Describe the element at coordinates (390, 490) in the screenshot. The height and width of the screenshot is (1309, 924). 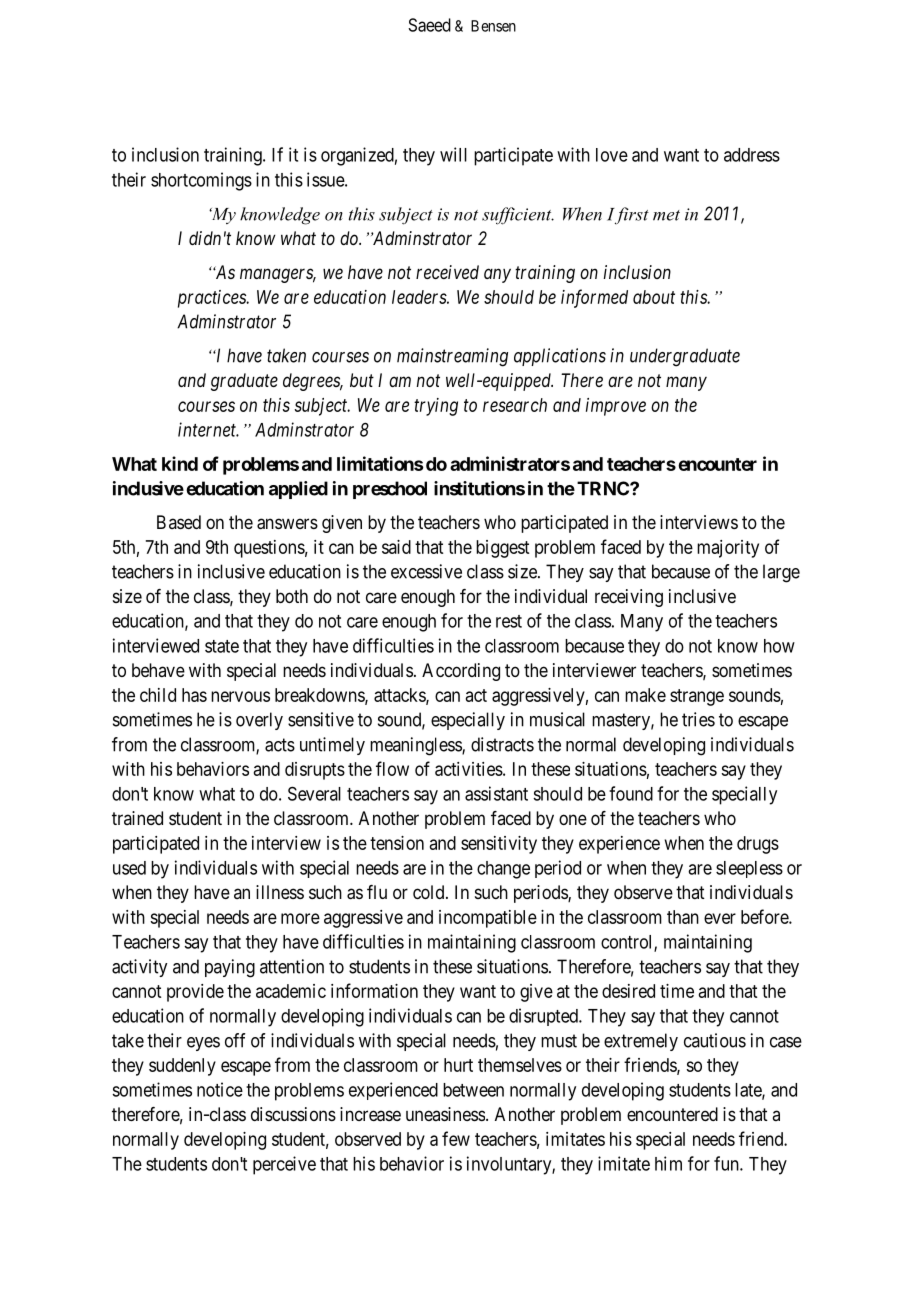
I see `preschool` at that location.
